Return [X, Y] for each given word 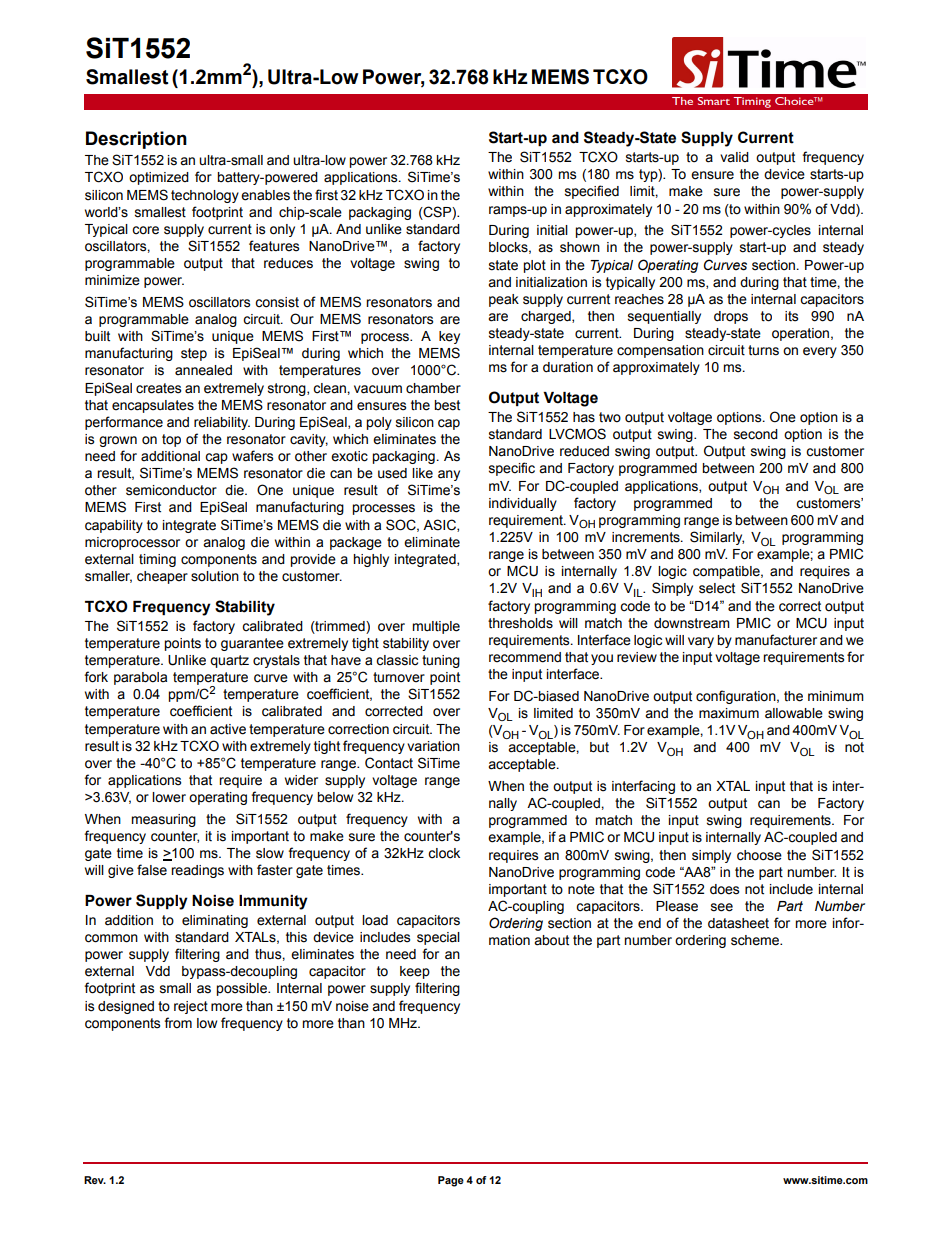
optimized [159, 178]
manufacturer [776, 640]
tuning [441, 661]
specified [592, 192]
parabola [140, 678]
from [178, 1023]
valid [734, 157]
